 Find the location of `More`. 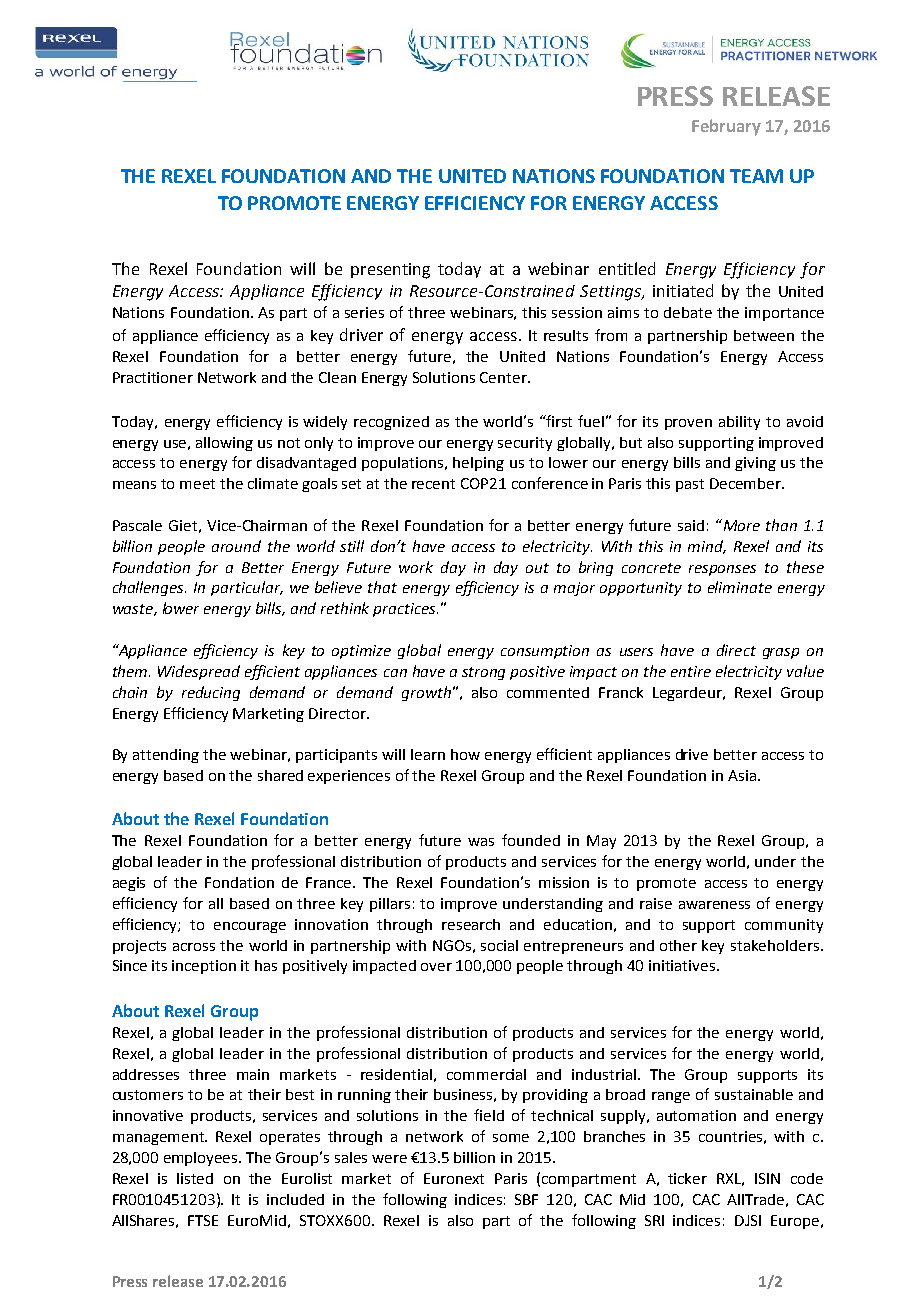

More is located at coordinates (740, 525).
